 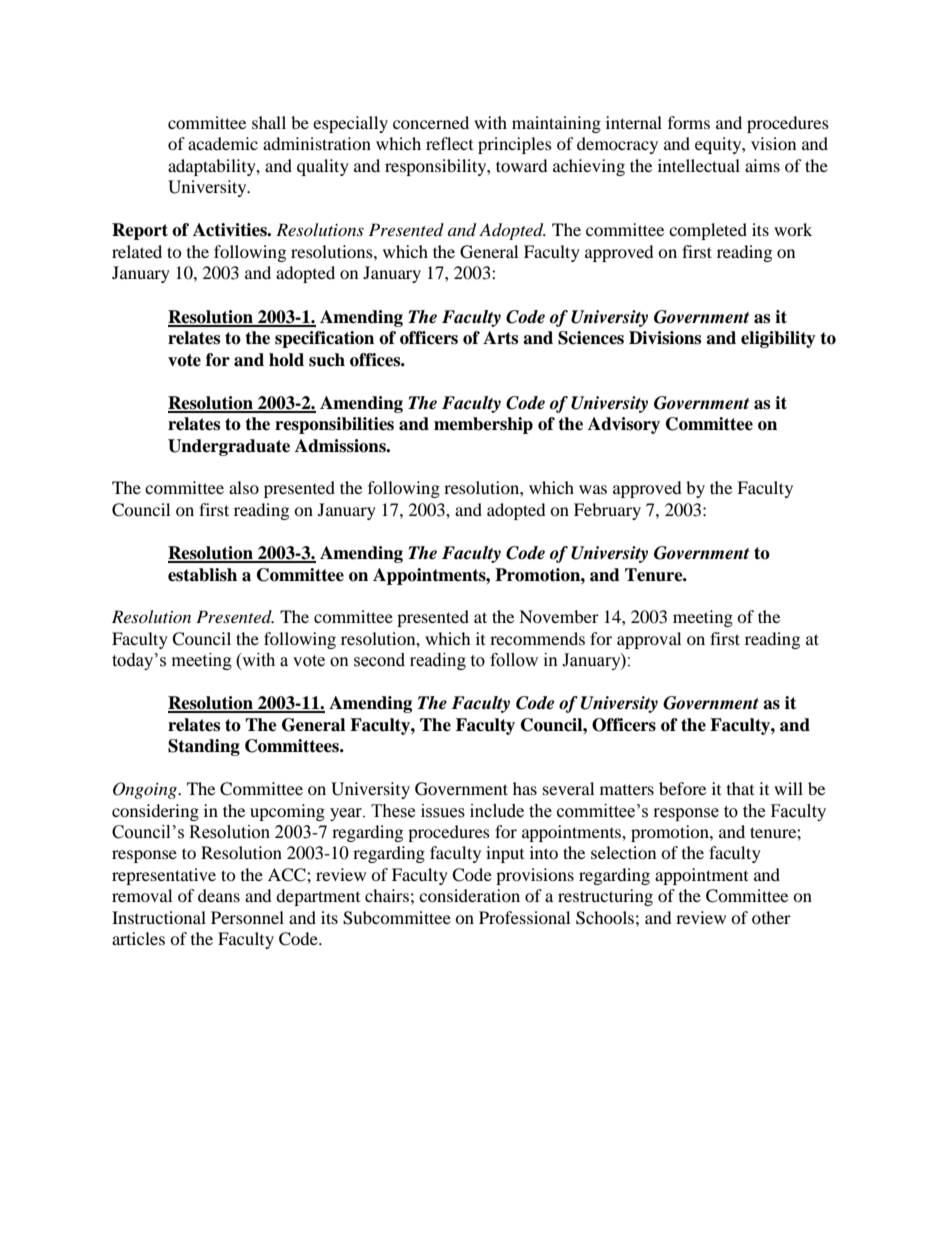 I want to click on establish, so click(x=202, y=575).
